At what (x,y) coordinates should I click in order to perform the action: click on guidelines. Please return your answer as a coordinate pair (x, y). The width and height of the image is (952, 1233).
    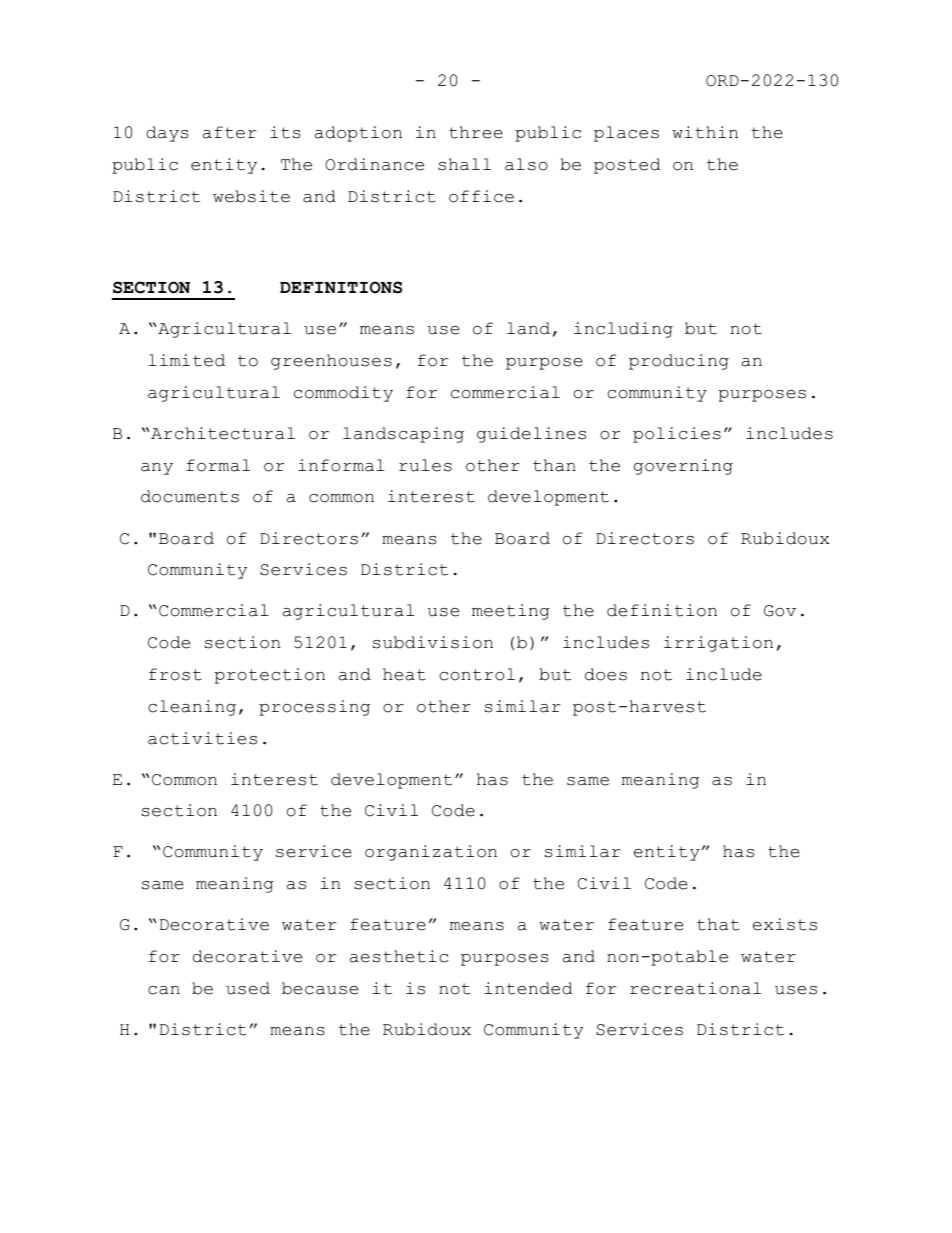
    Looking at the image, I should click on (531, 435).
